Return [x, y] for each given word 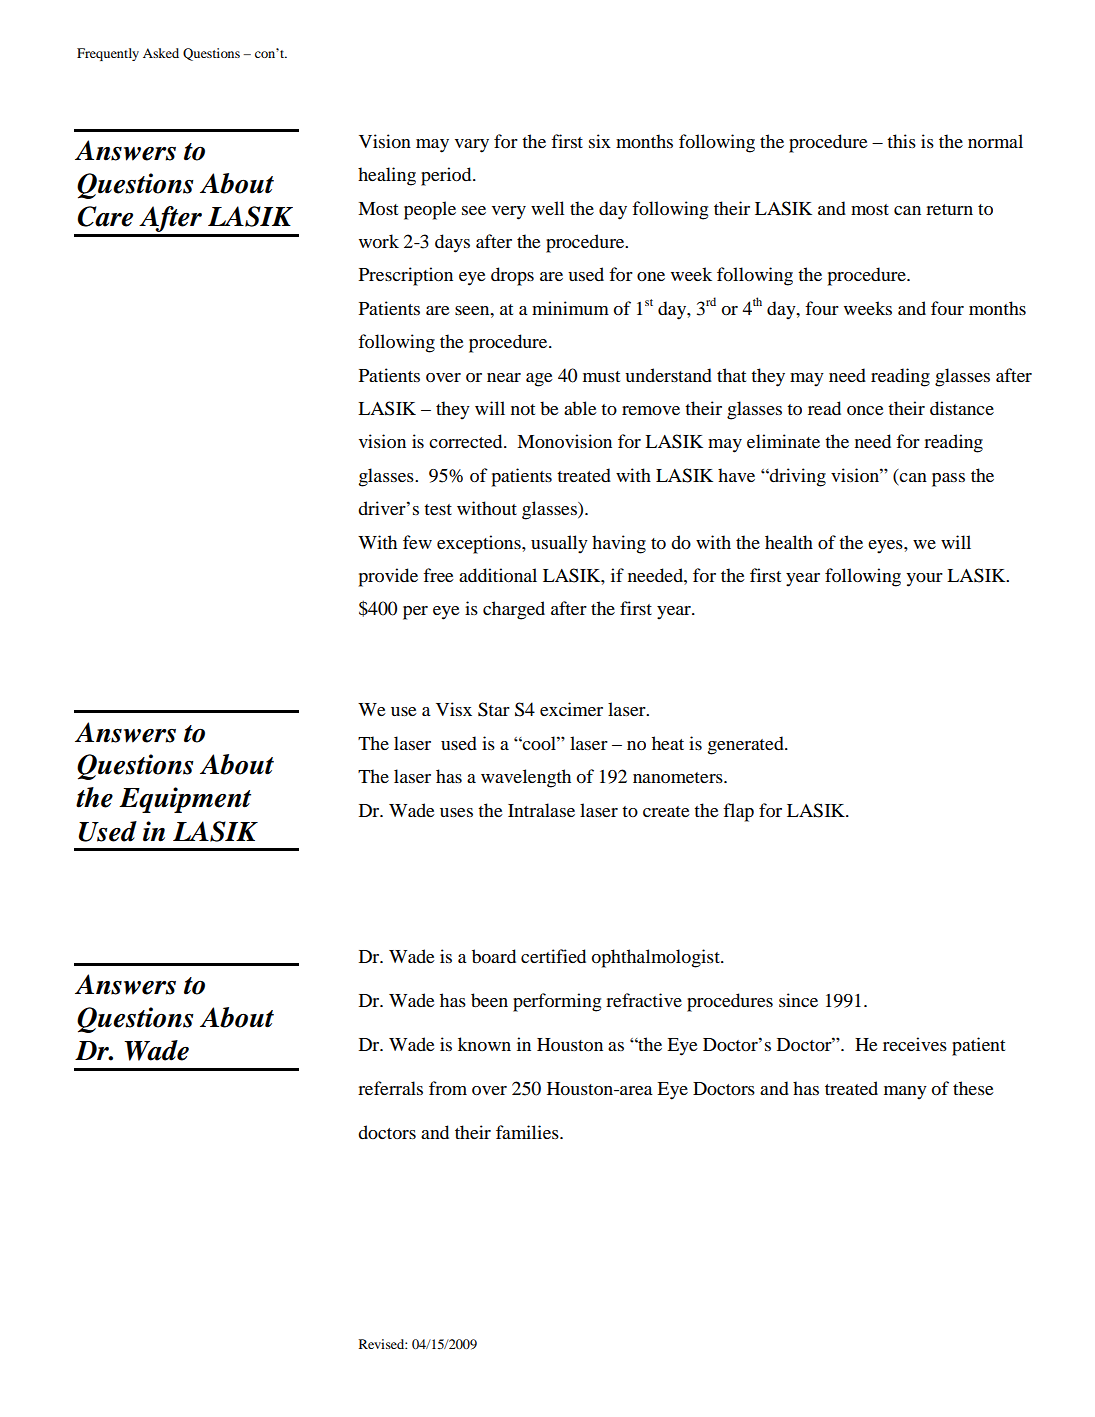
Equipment [185, 800]
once [865, 411]
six [600, 141]
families [528, 1132]
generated [747, 745]
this [901, 141]
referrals [390, 1088]
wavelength [526, 778]
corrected [467, 441]
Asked [161, 53]
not [523, 409]
